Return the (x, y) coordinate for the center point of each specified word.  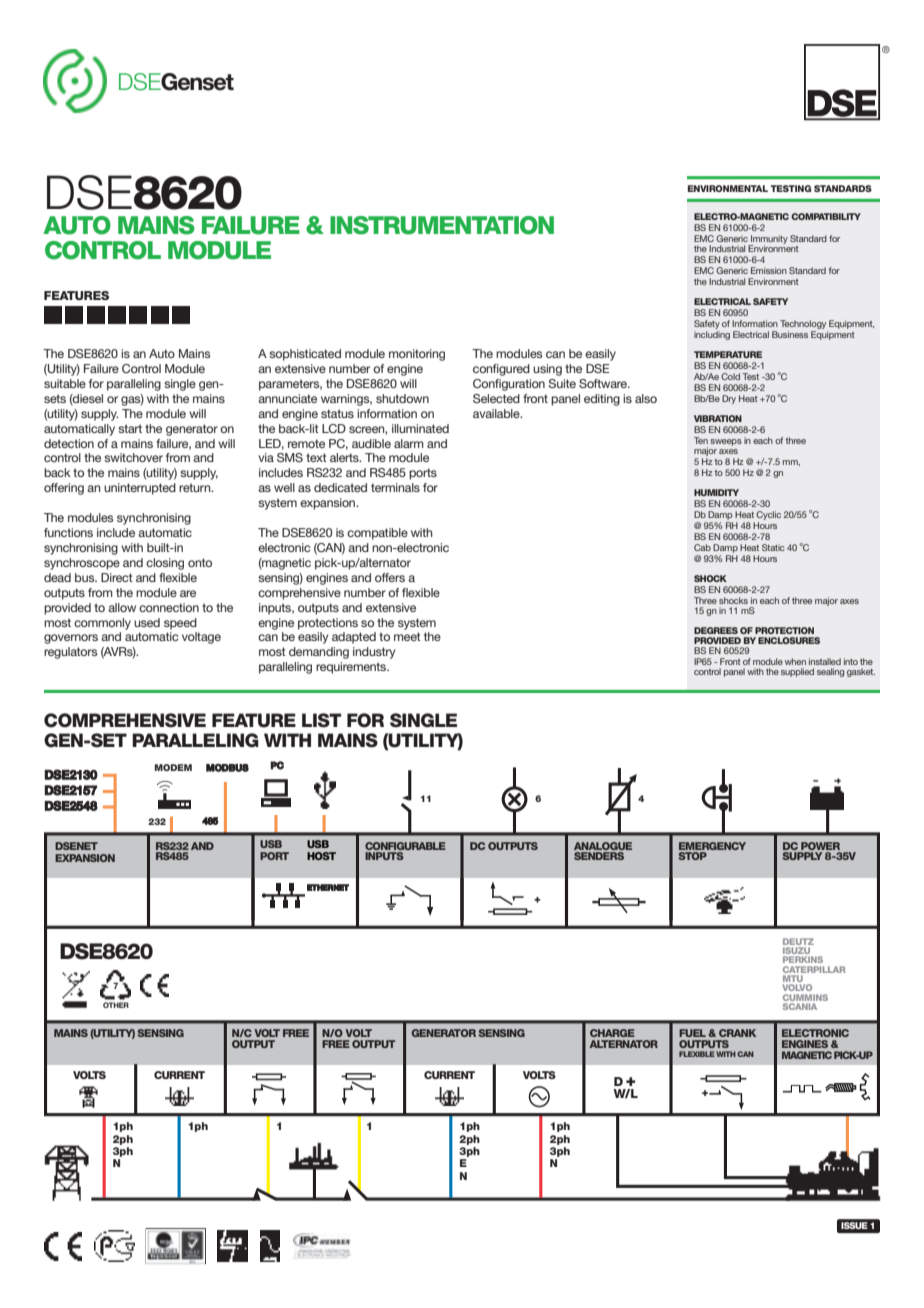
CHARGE (612, 1033)
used (147, 622)
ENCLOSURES (789, 640)
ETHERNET (328, 887)
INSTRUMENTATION (442, 225)
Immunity (768, 240)
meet (407, 636)
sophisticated (305, 355)
